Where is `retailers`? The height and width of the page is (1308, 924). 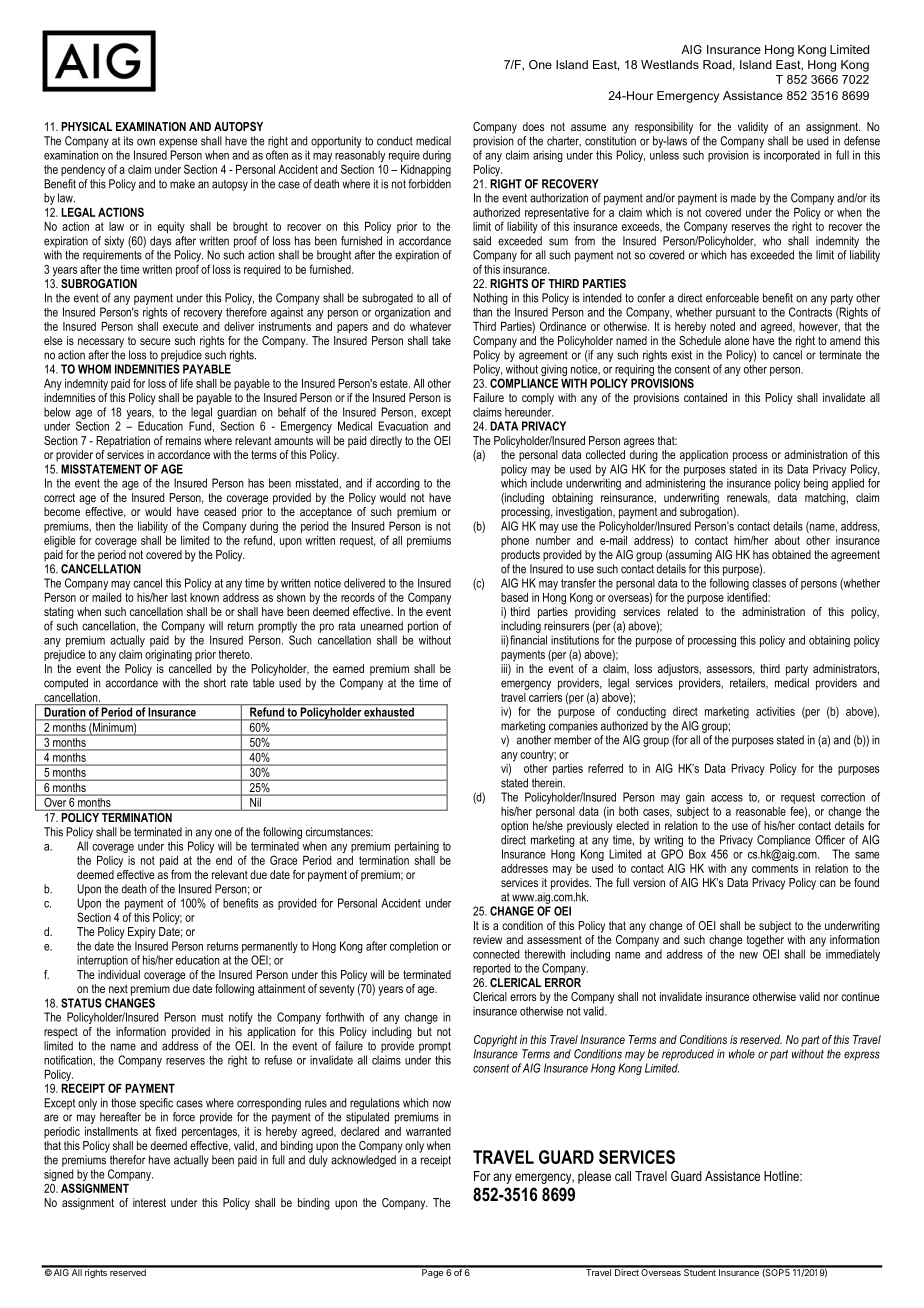 retailers is located at coordinates (749, 683).
